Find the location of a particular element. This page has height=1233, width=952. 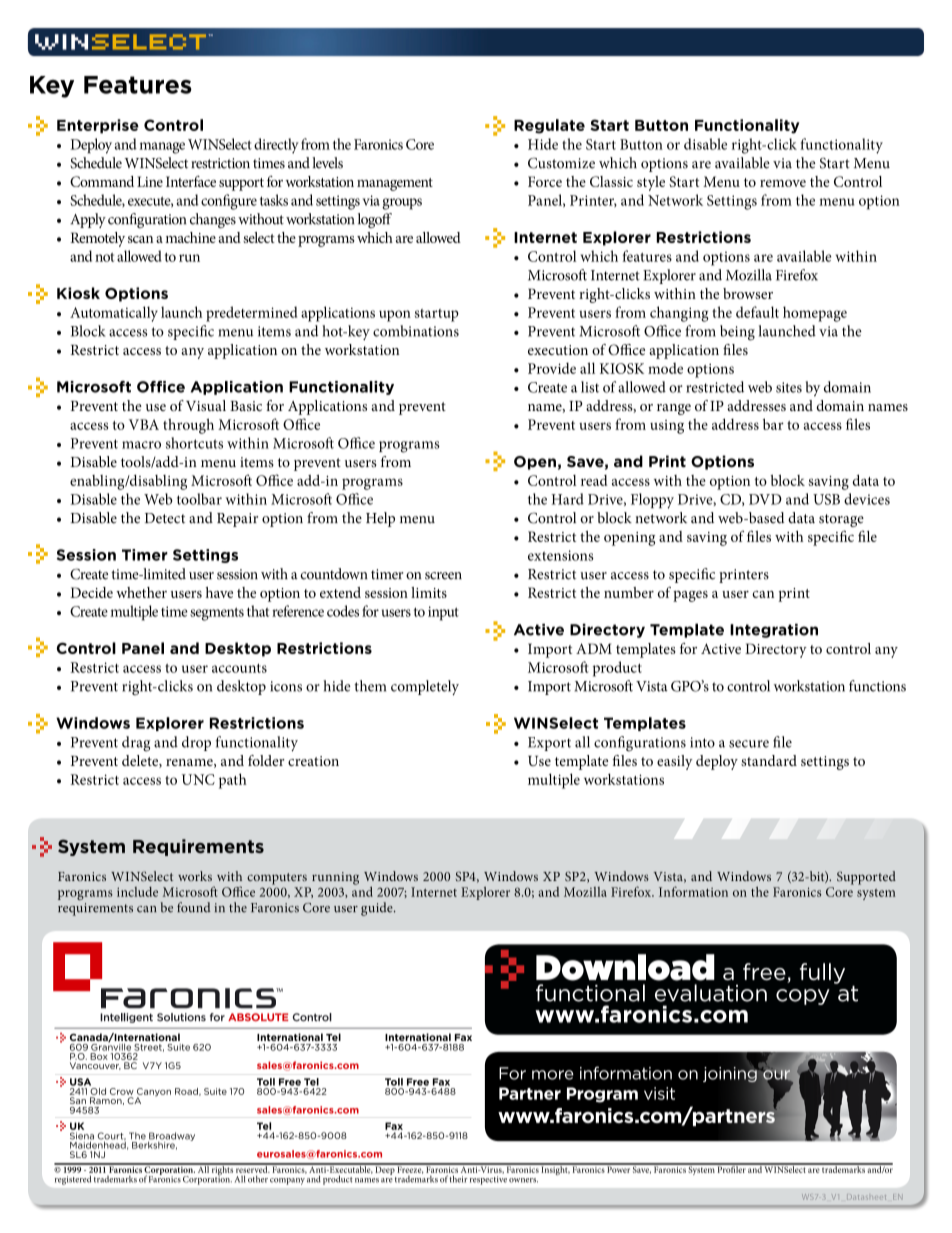

Hard is located at coordinates (567, 499).
